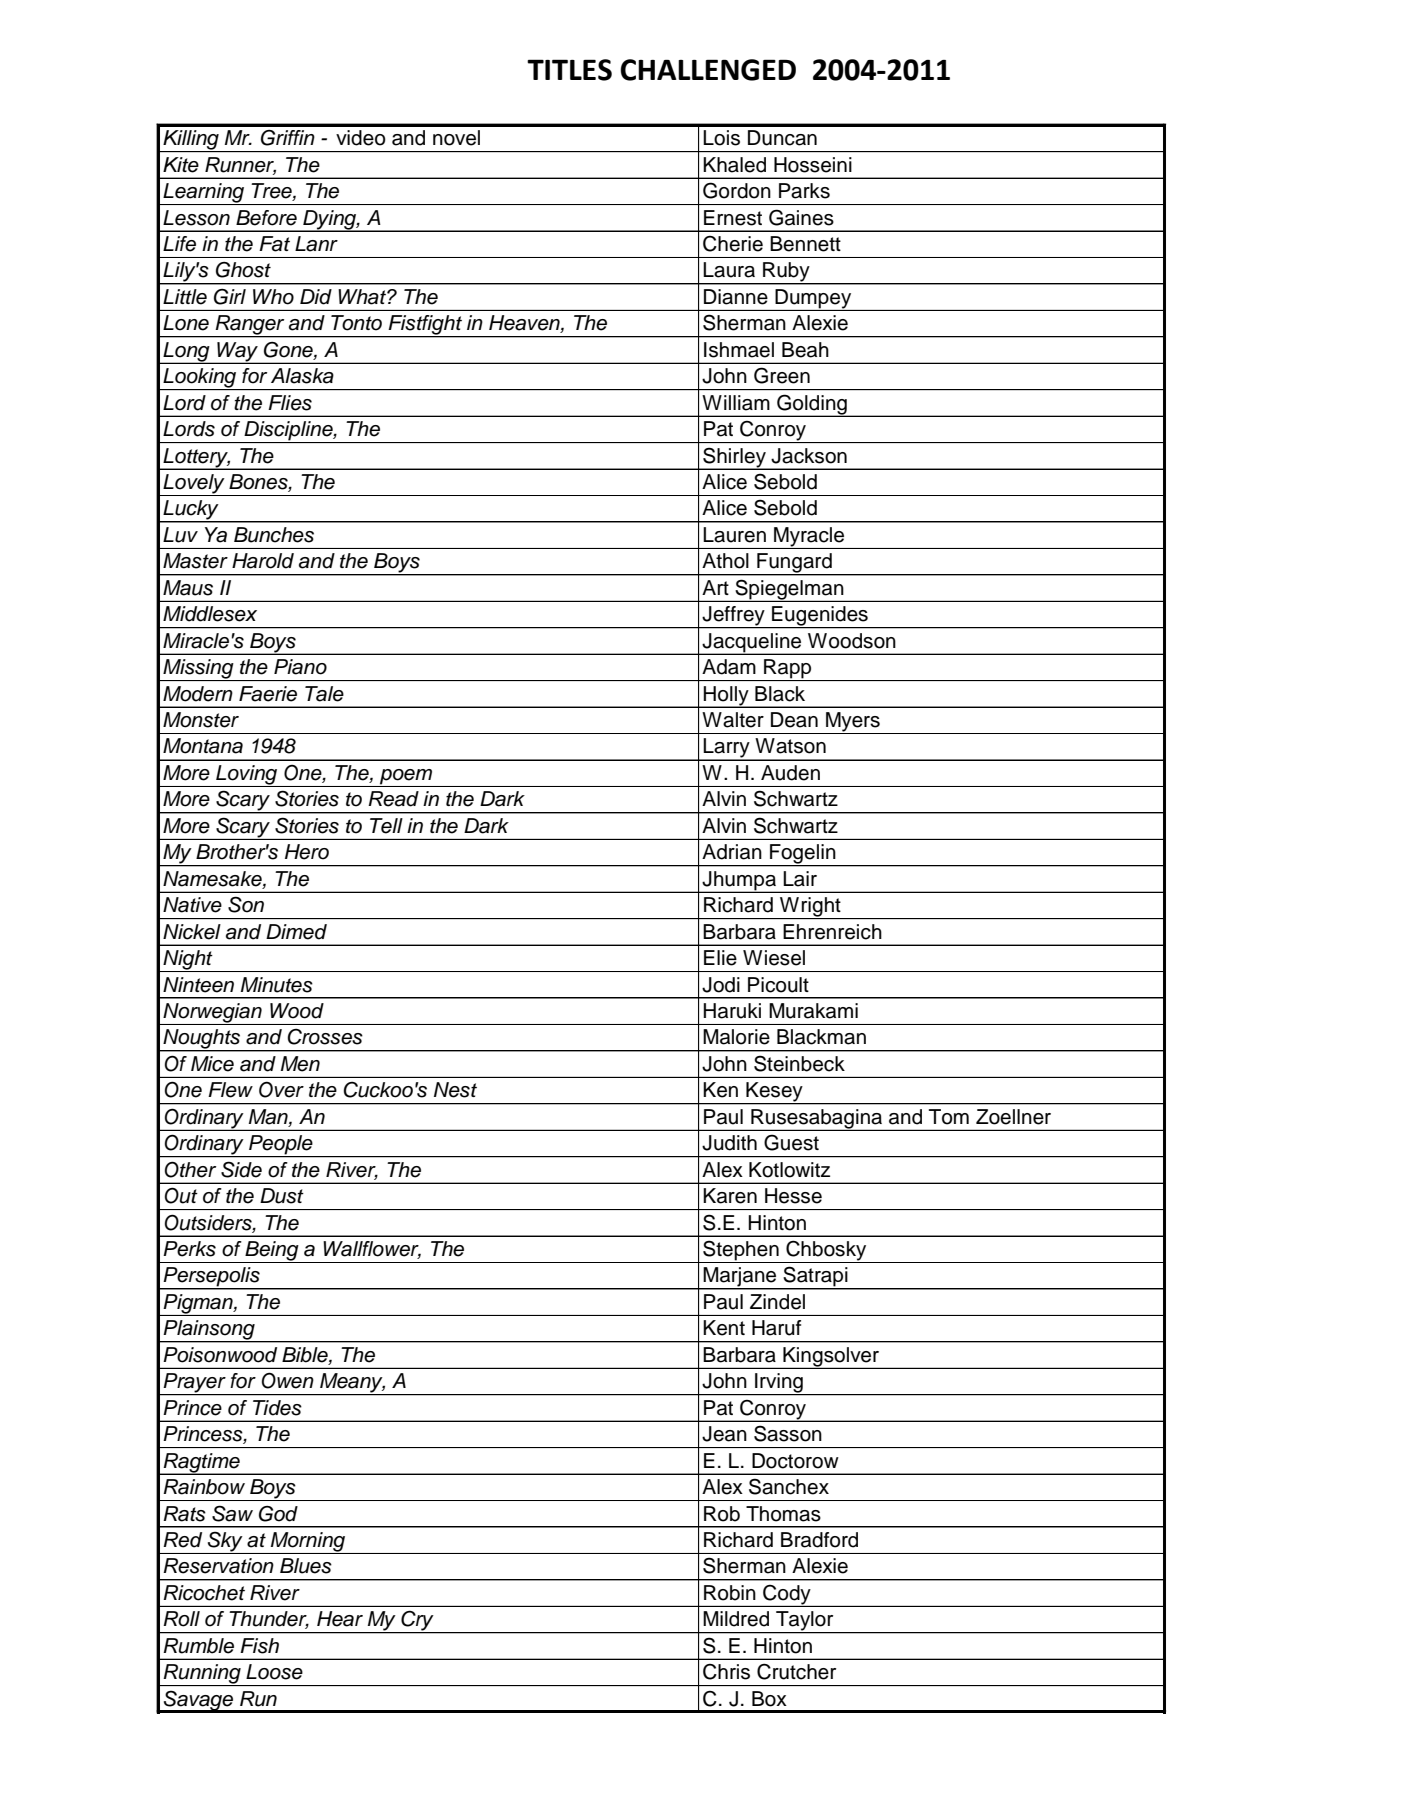 The height and width of the document is (1818, 1405). What do you see at coordinates (724, 1328) in the document?
I see `Kent` at bounding box center [724, 1328].
